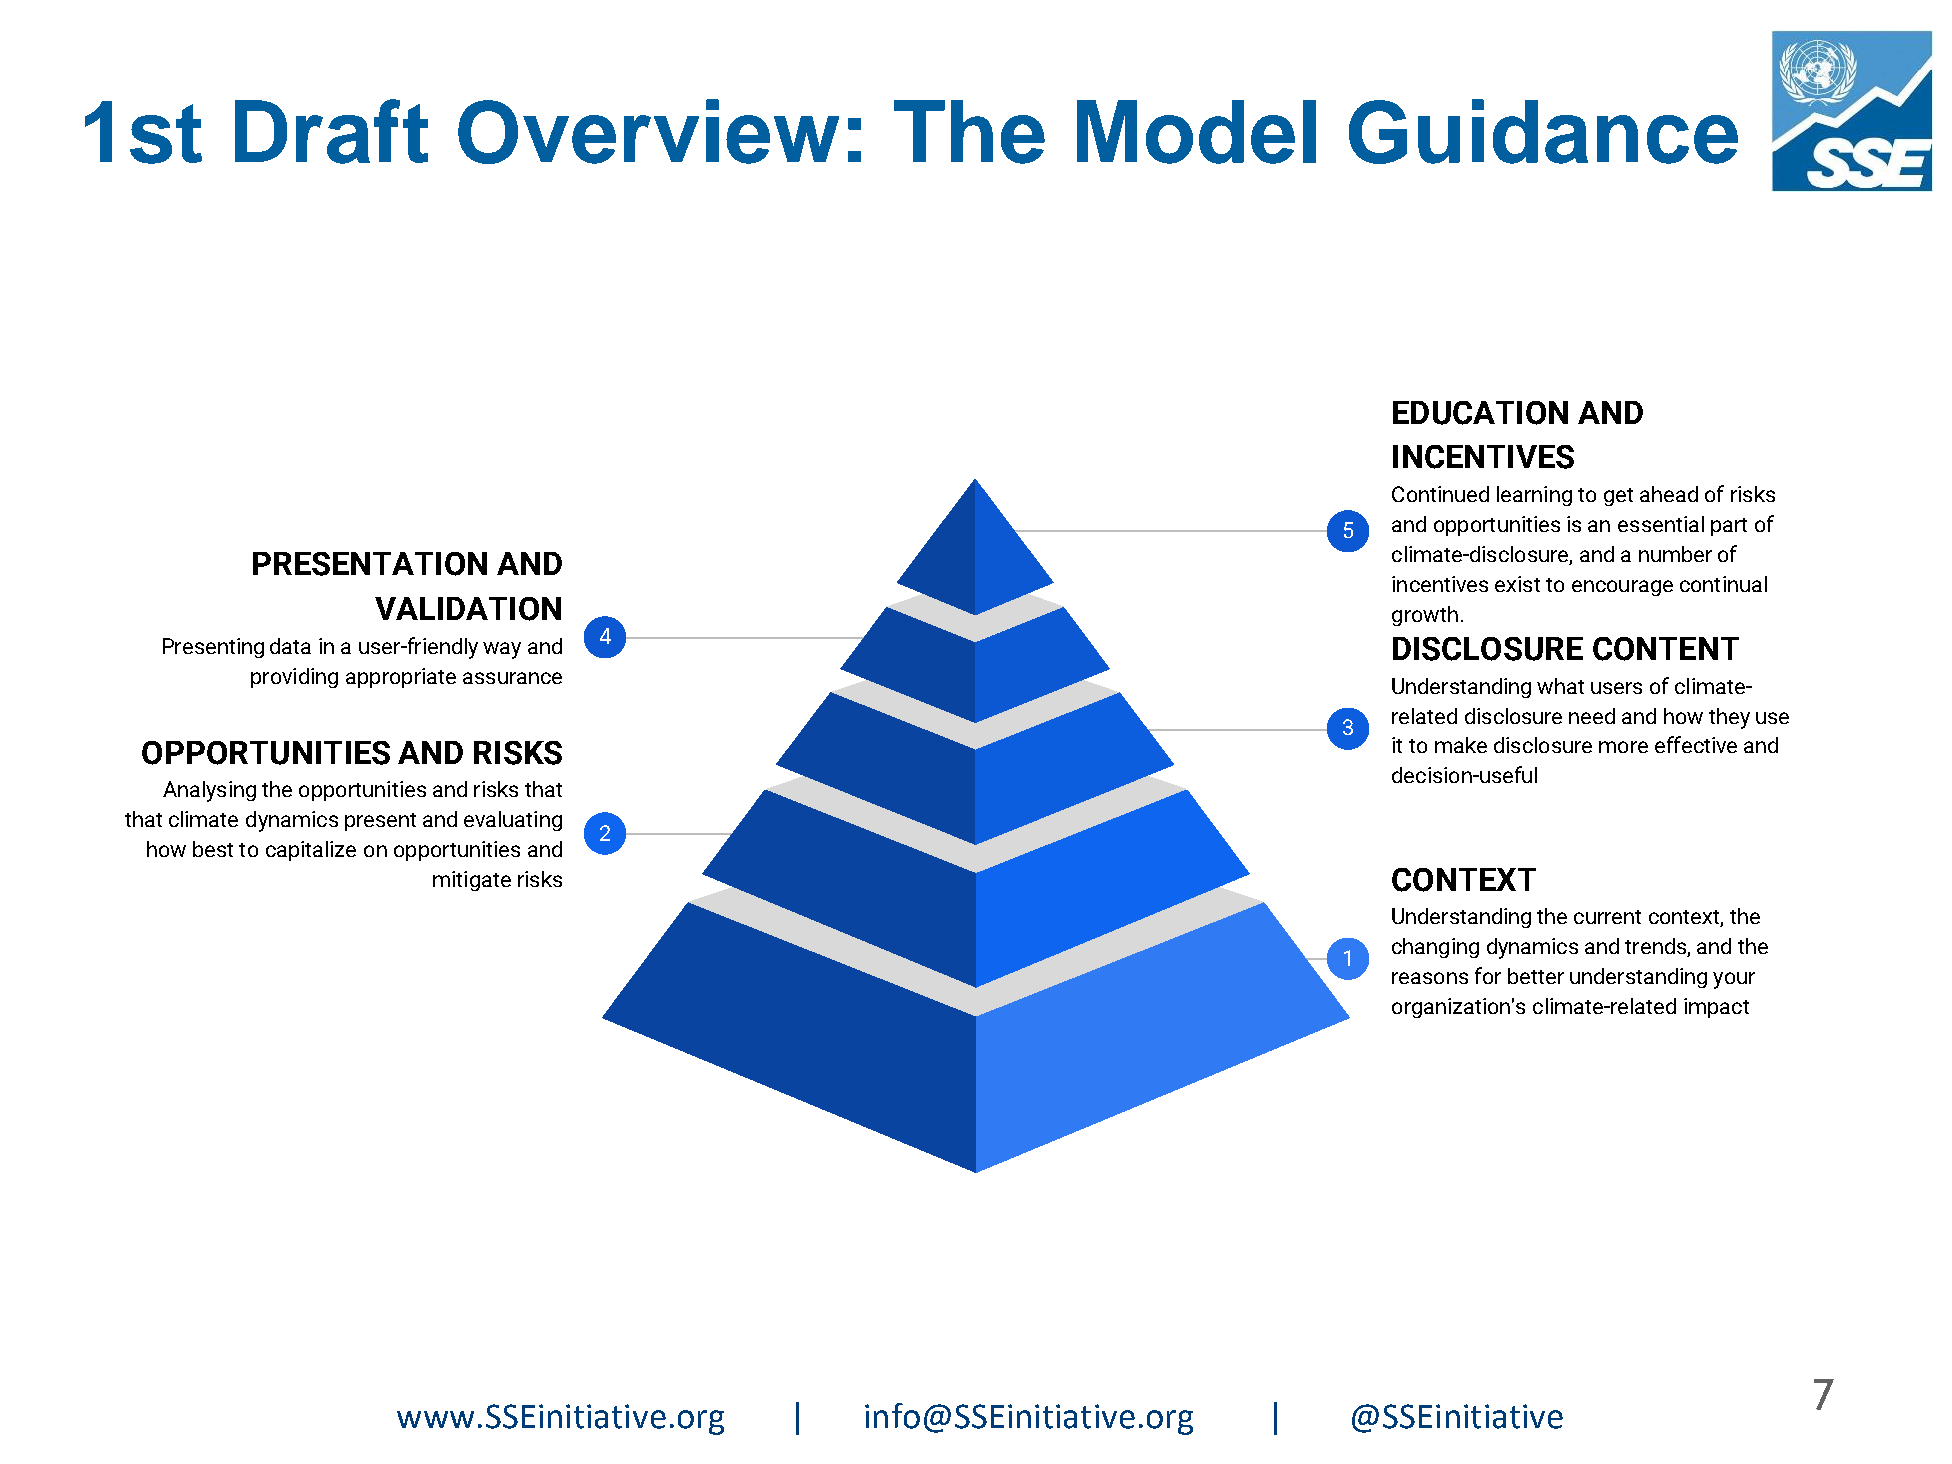  Describe the element at coordinates (1534, 496) in the image. I see `learning` at that location.
